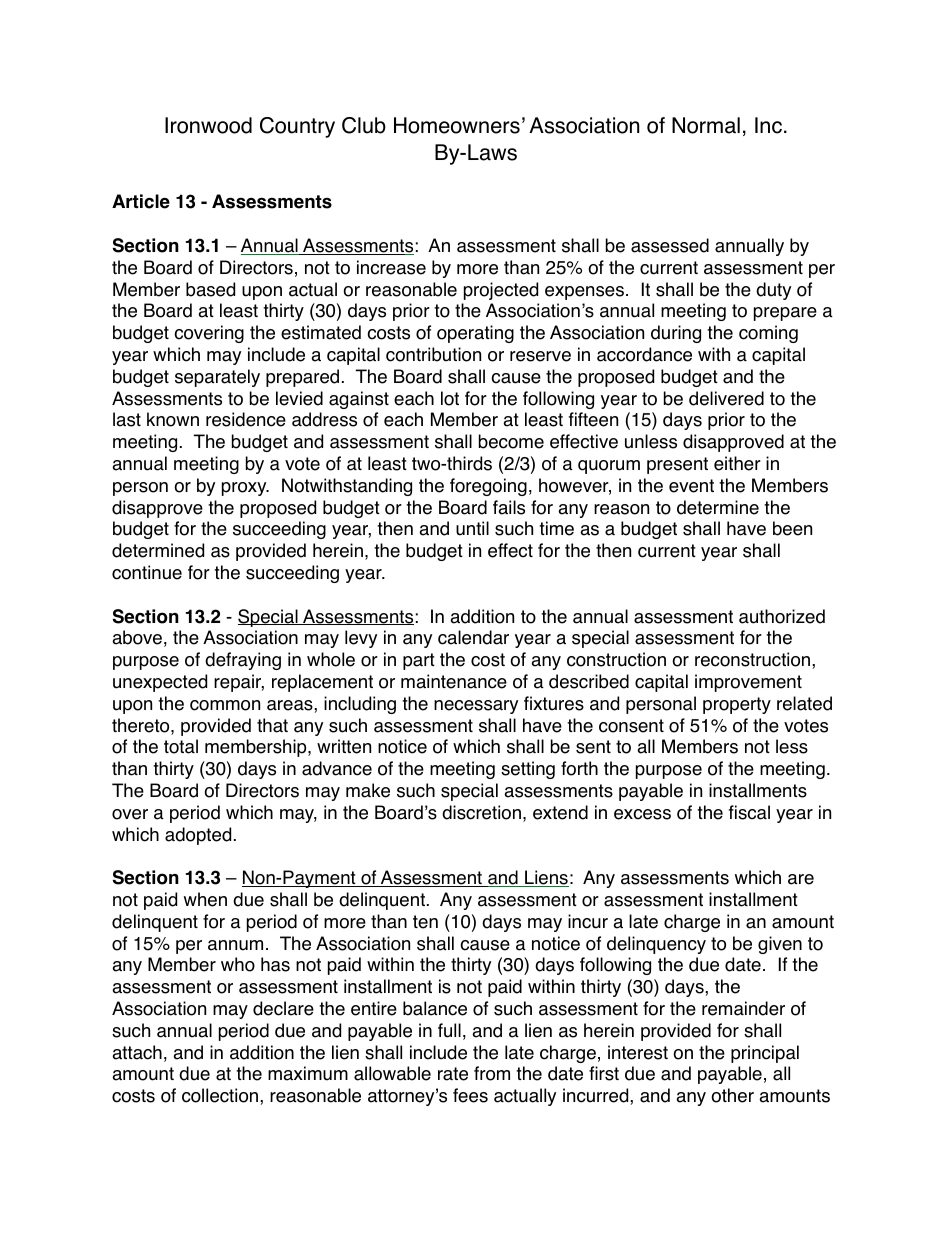  Describe the element at coordinates (205, 899) in the screenshot. I see `when` at that location.
